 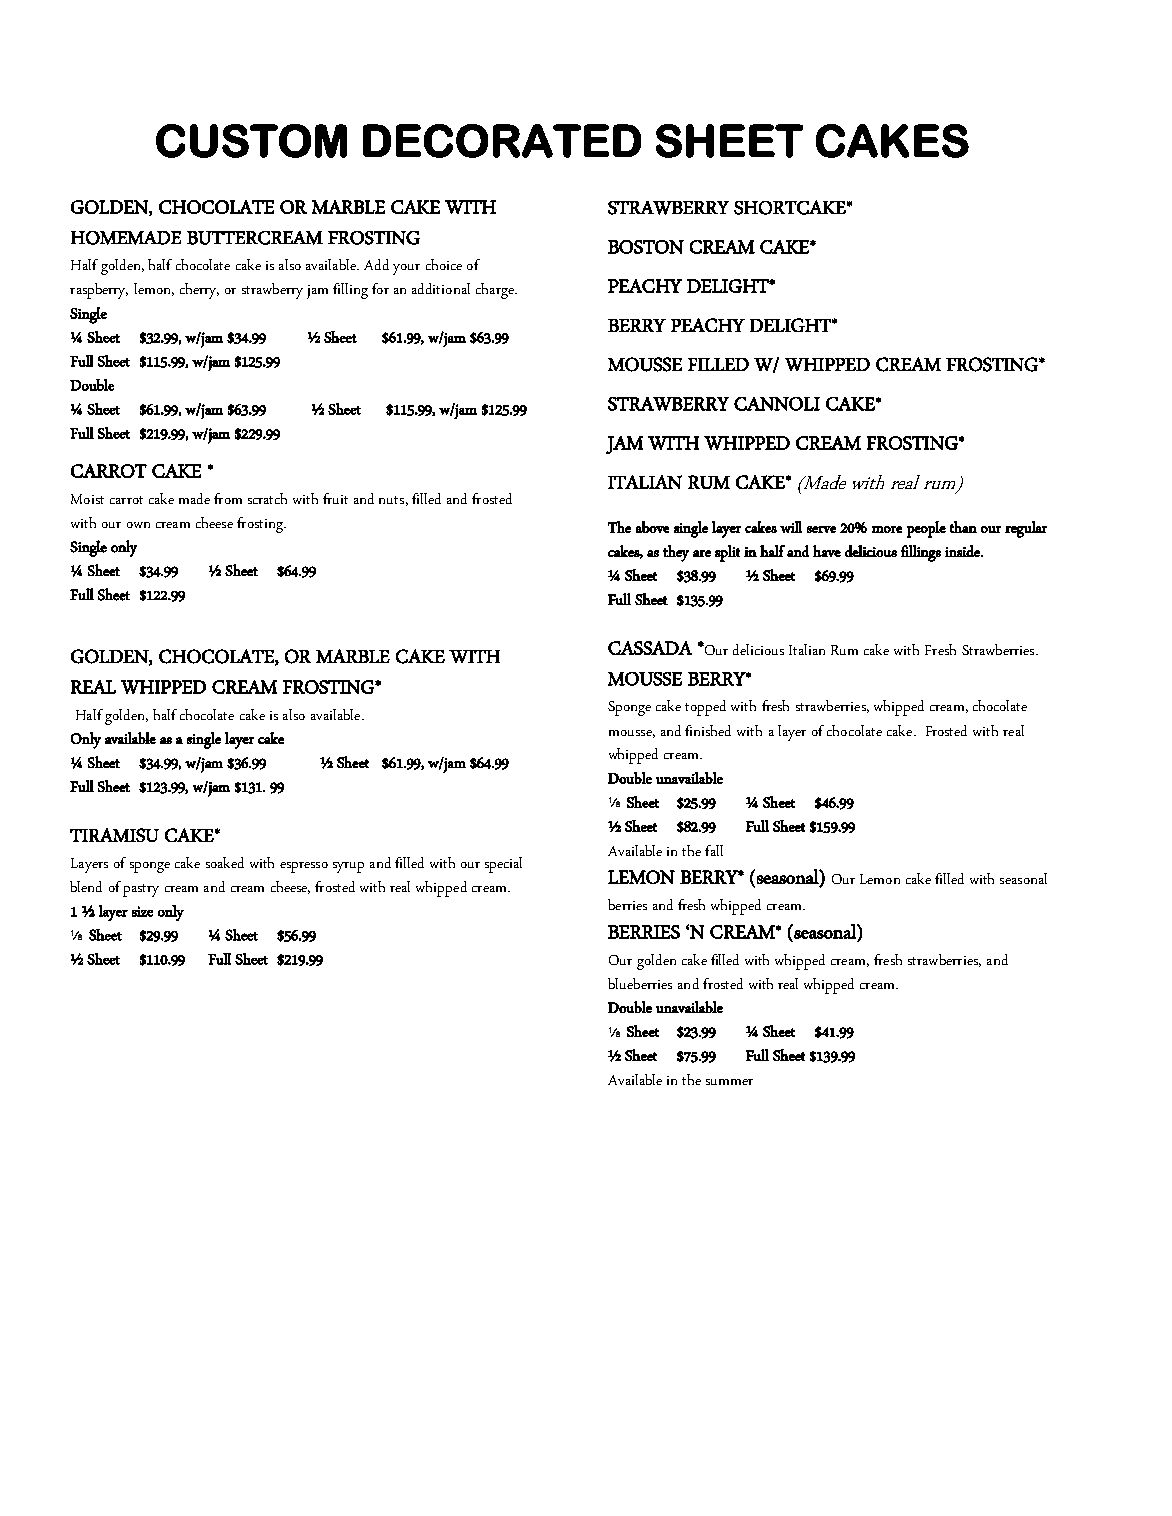 What do you see at coordinates (729, 1082) in the page?
I see `summer` at bounding box center [729, 1082].
